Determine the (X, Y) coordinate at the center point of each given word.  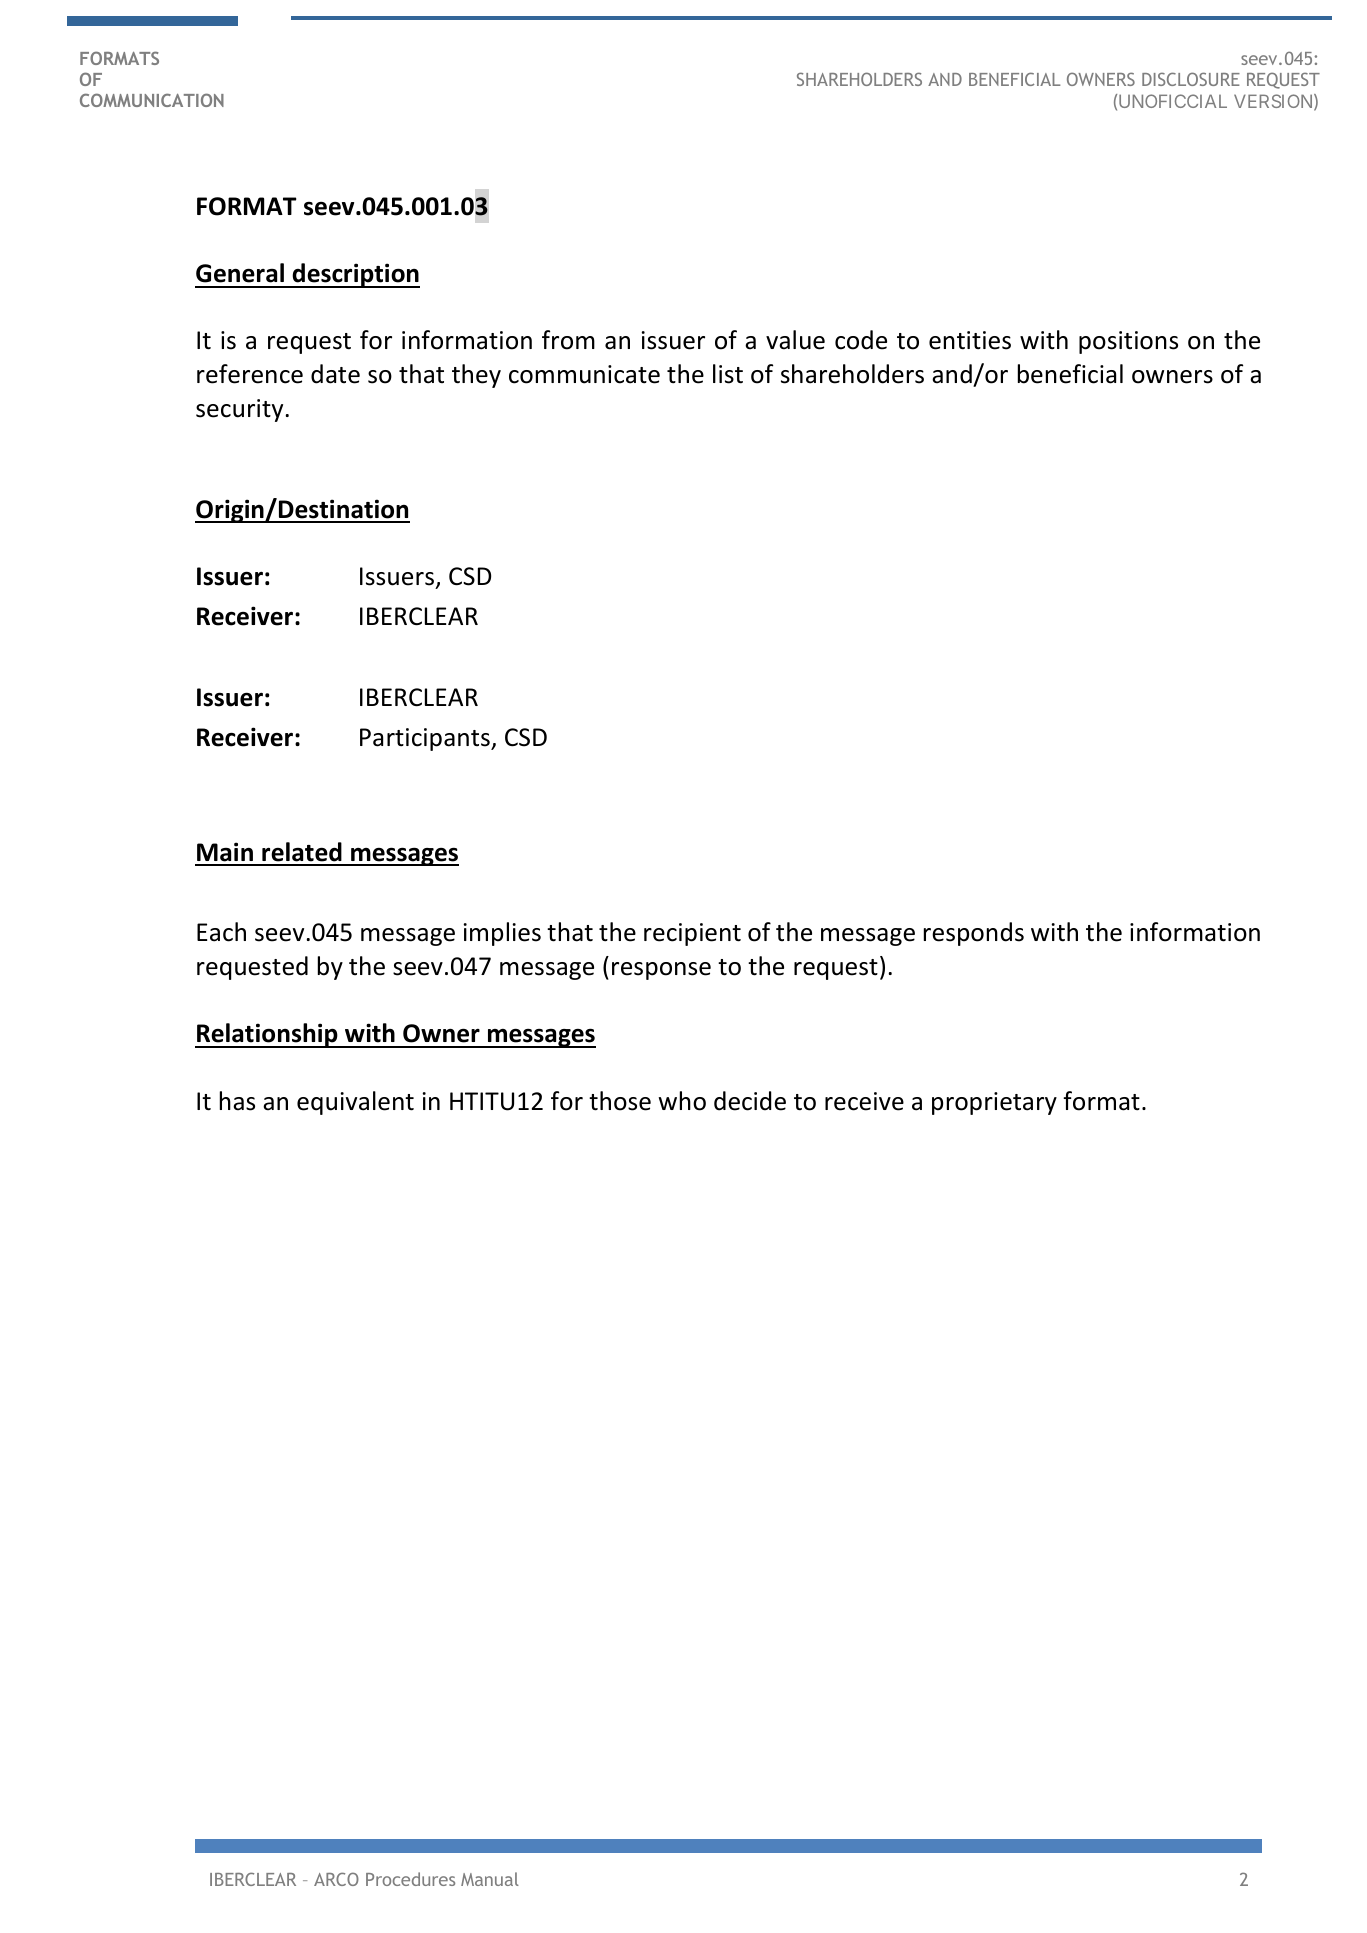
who (682, 1101)
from (568, 340)
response (661, 971)
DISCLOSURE (1191, 79)
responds (974, 934)
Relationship (267, 1035)
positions (1128, 342)
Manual (490, 1879)
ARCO (336, 1879)
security (241, 410)
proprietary (994, 1103)
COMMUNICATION (152, 100)
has (237, 1101)
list (728, 374)
